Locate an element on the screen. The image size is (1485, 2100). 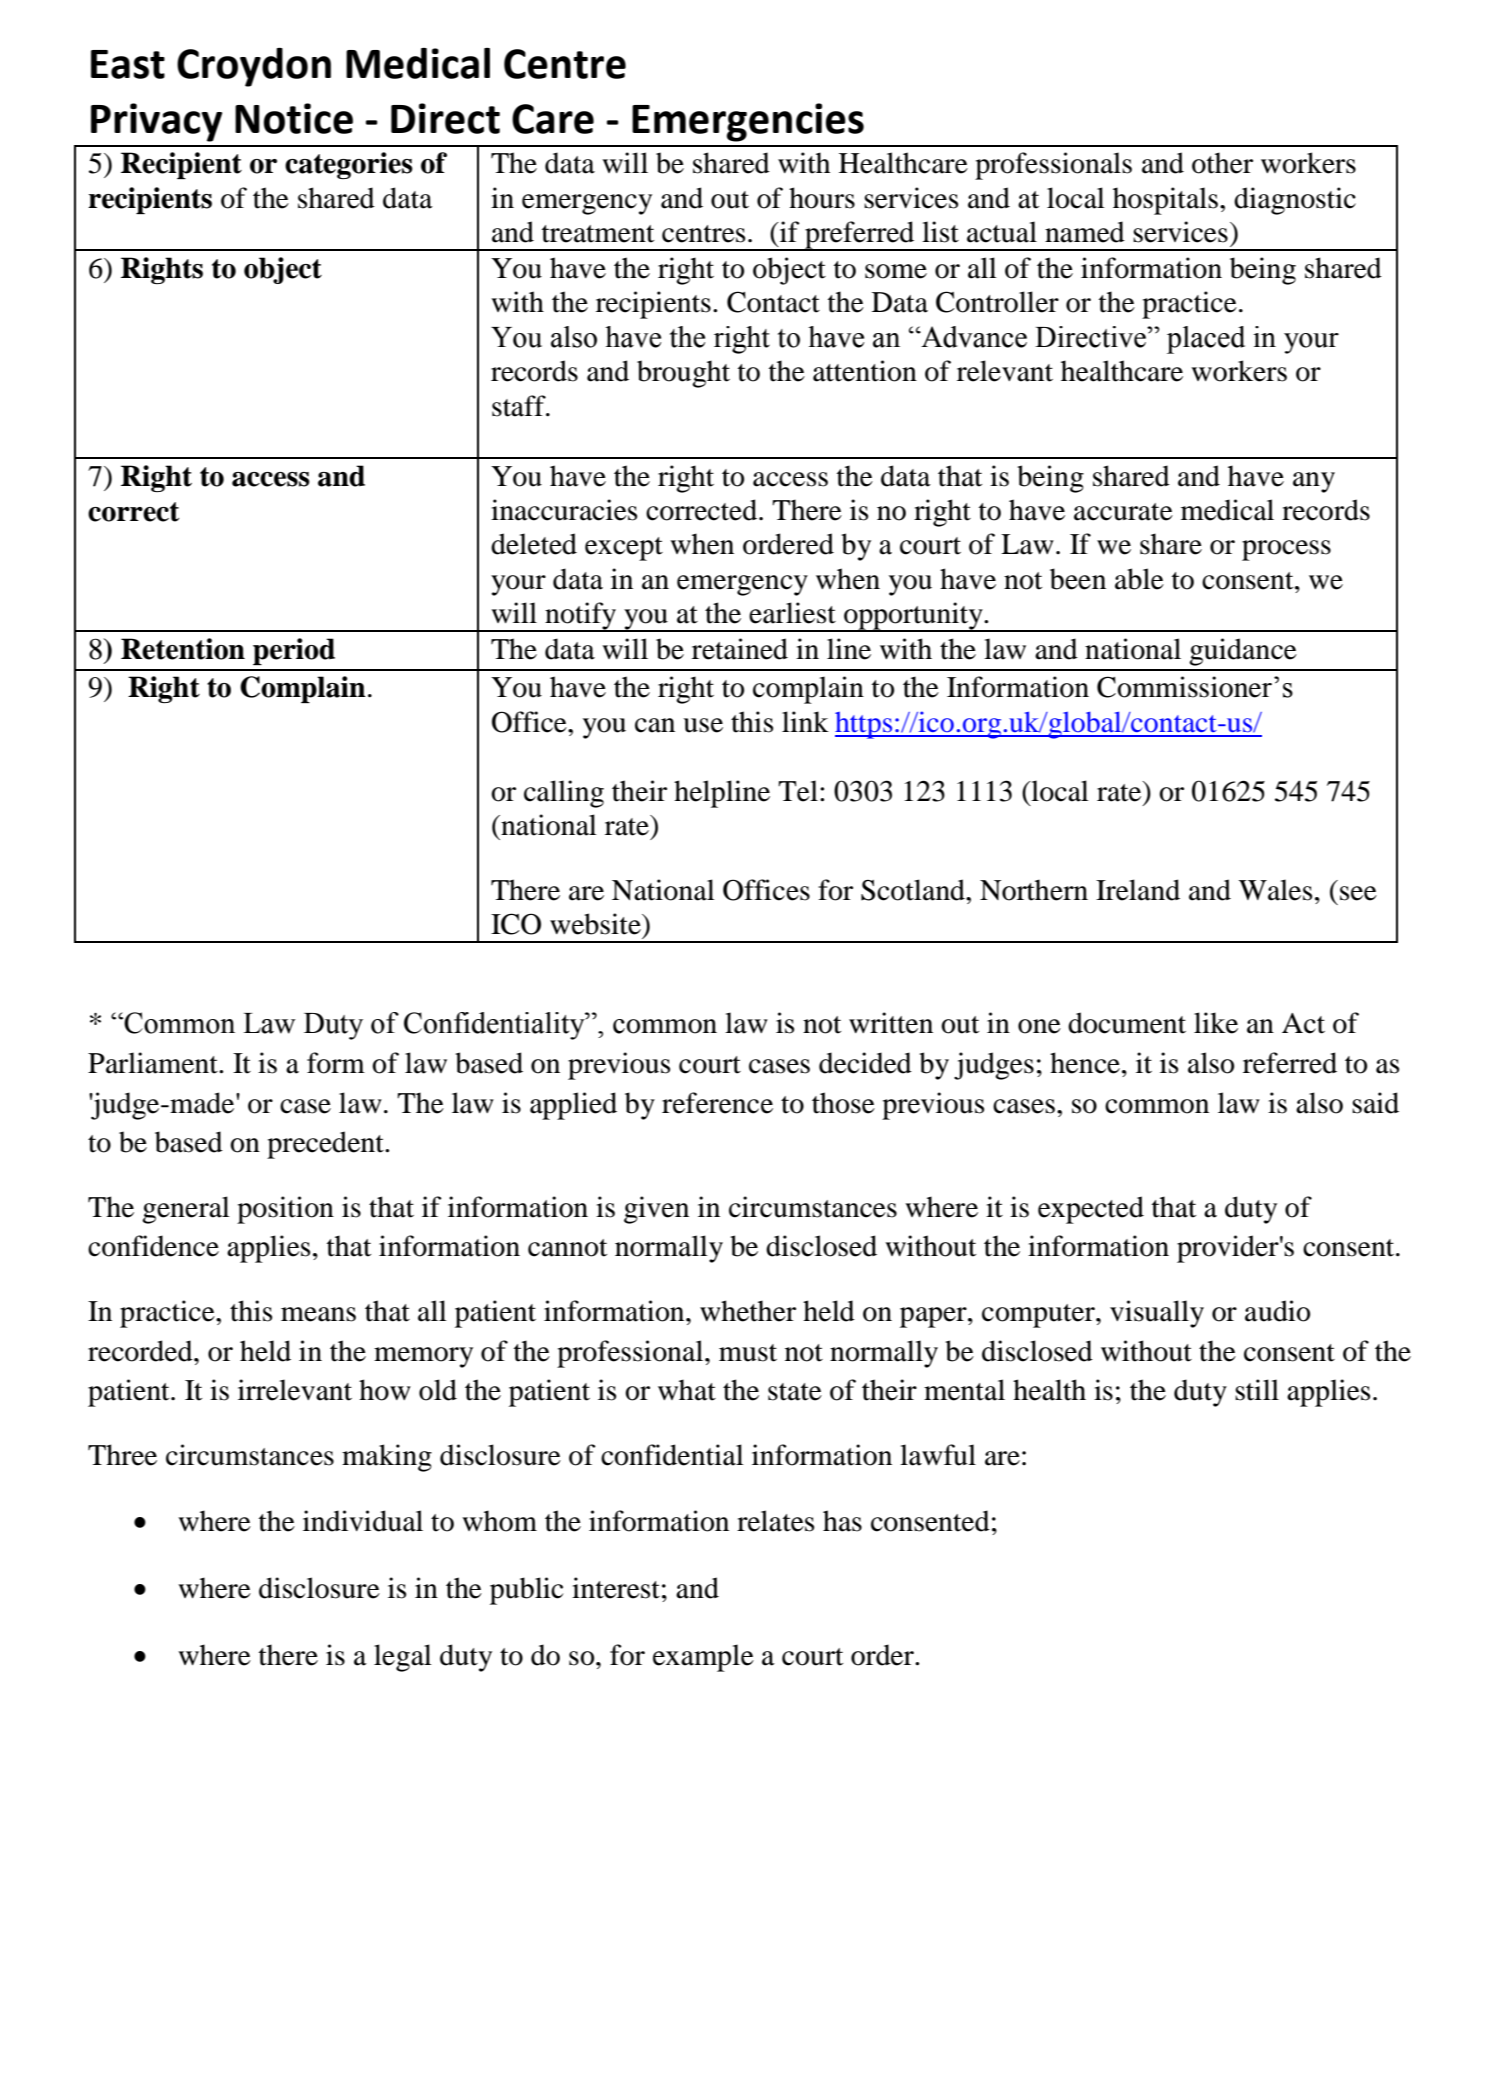
period is located at coordinates (294, 651).
